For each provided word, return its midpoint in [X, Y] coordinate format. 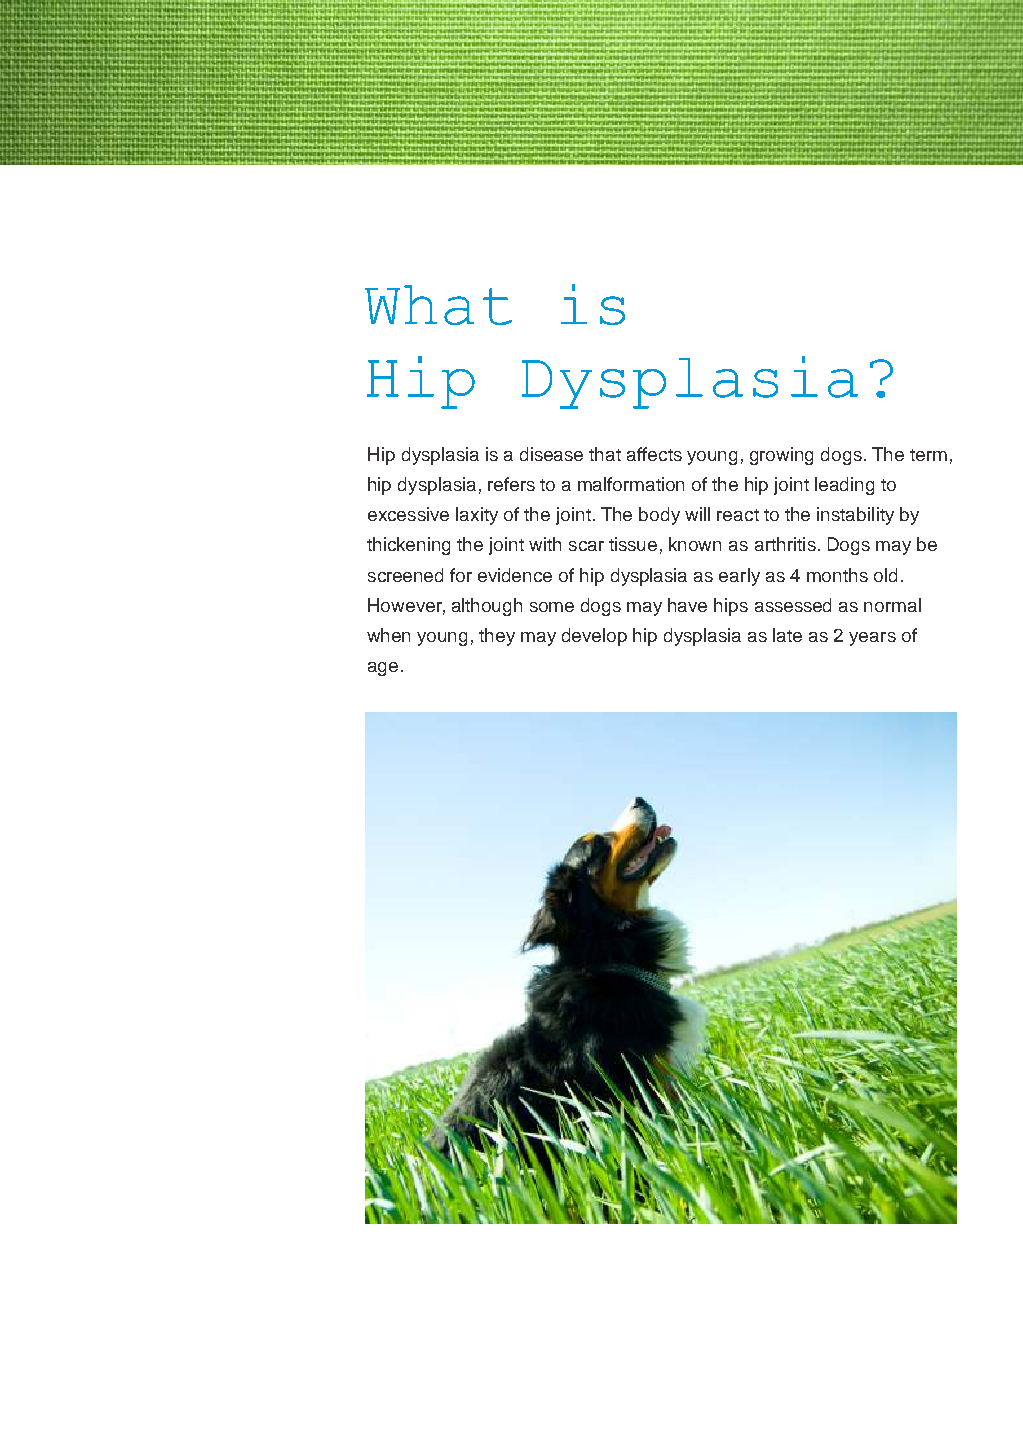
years [872, 639]
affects [654, 454]
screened [405, 575]
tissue [633, 544]
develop [594, 637]
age [383, 669]
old [885, 575]
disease [551, 454]
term [928, 455]
